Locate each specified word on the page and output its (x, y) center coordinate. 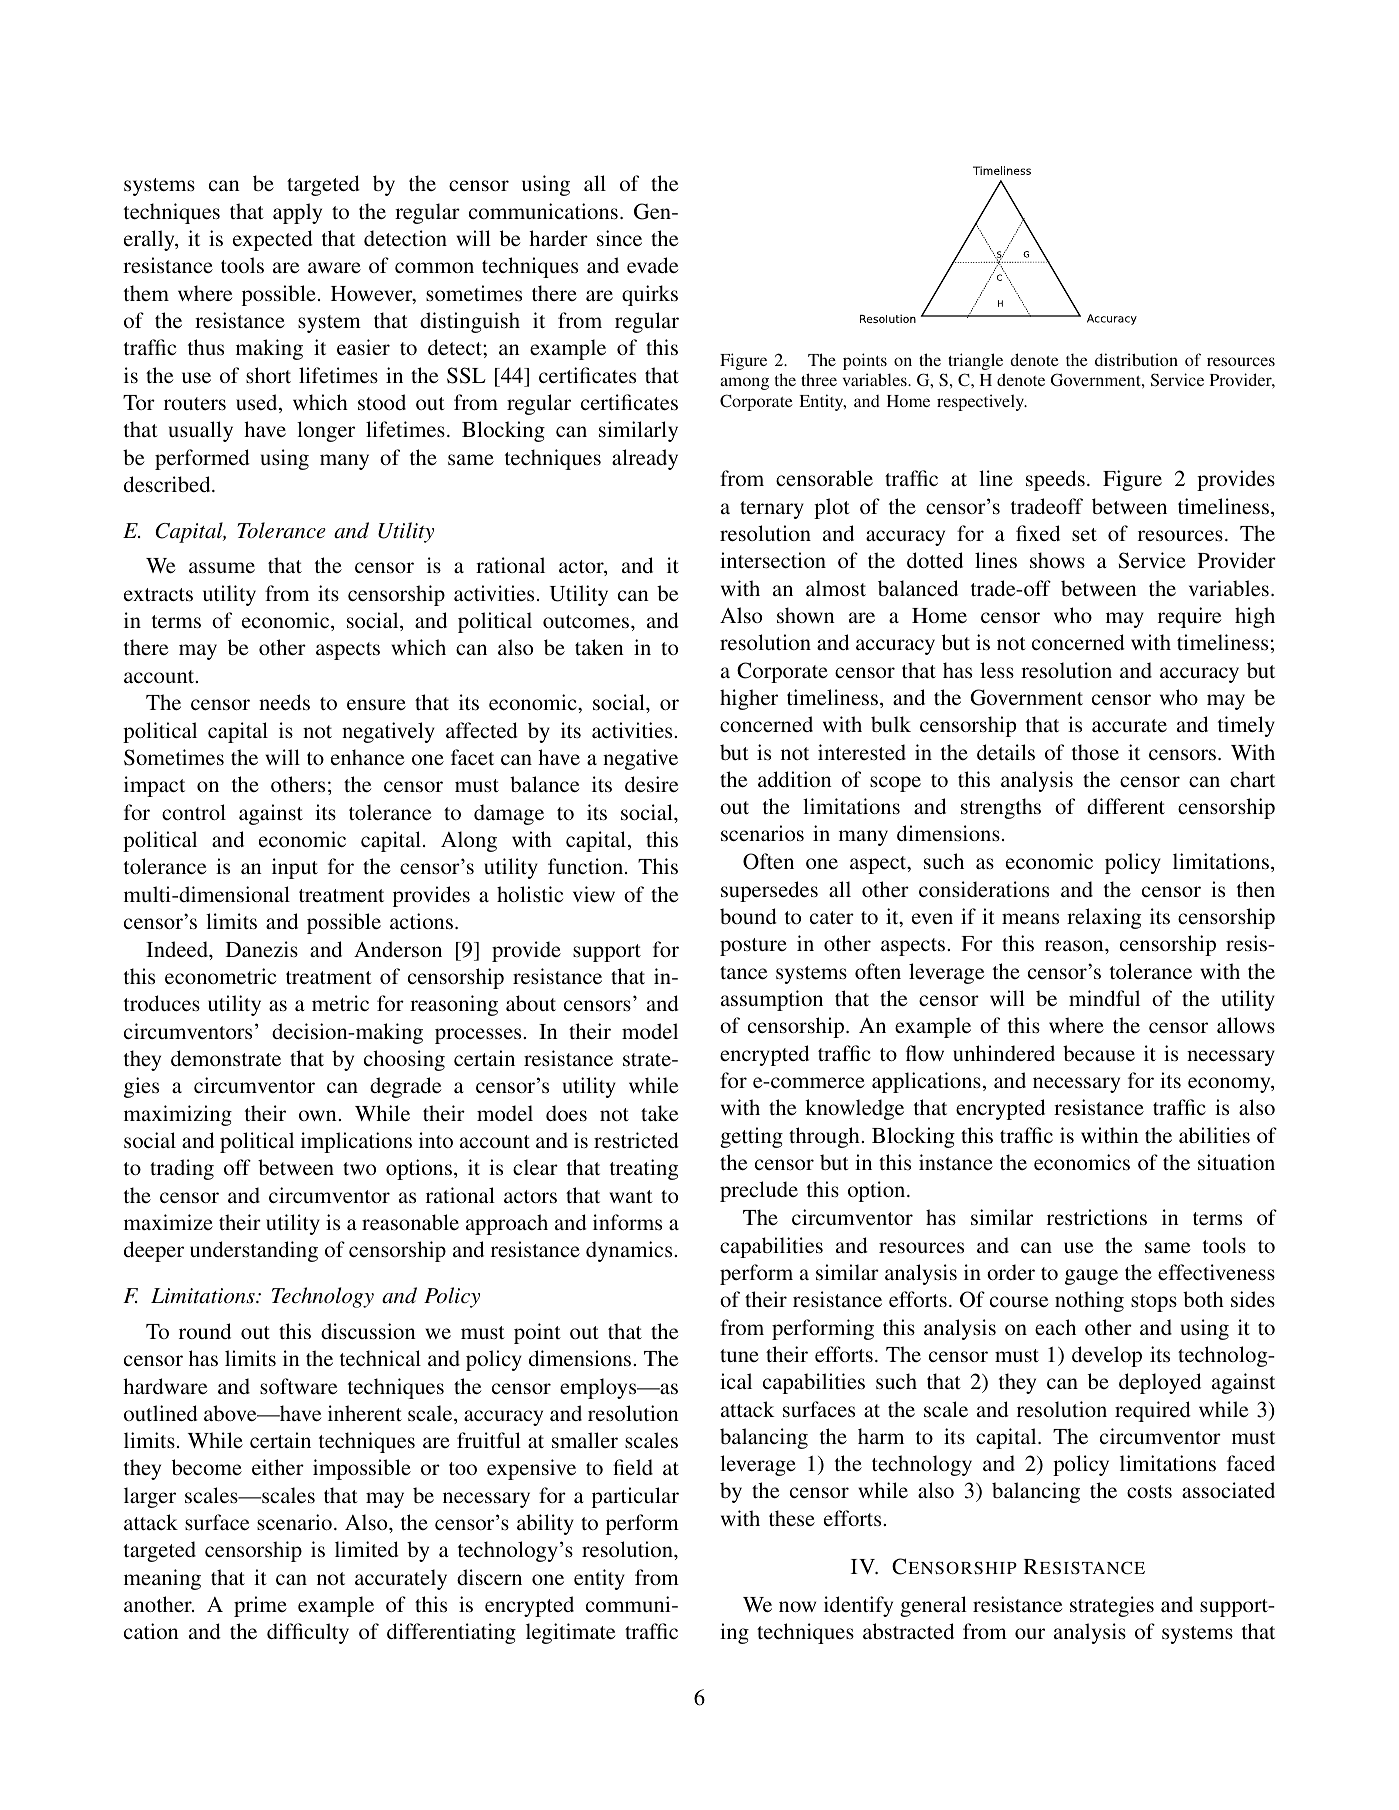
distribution (1136, 359)
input (295, 868)
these (792, 1518)
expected (273, 240)
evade (652, 265)
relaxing (1104, 918)
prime (260, 1606)
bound (748, 916)
